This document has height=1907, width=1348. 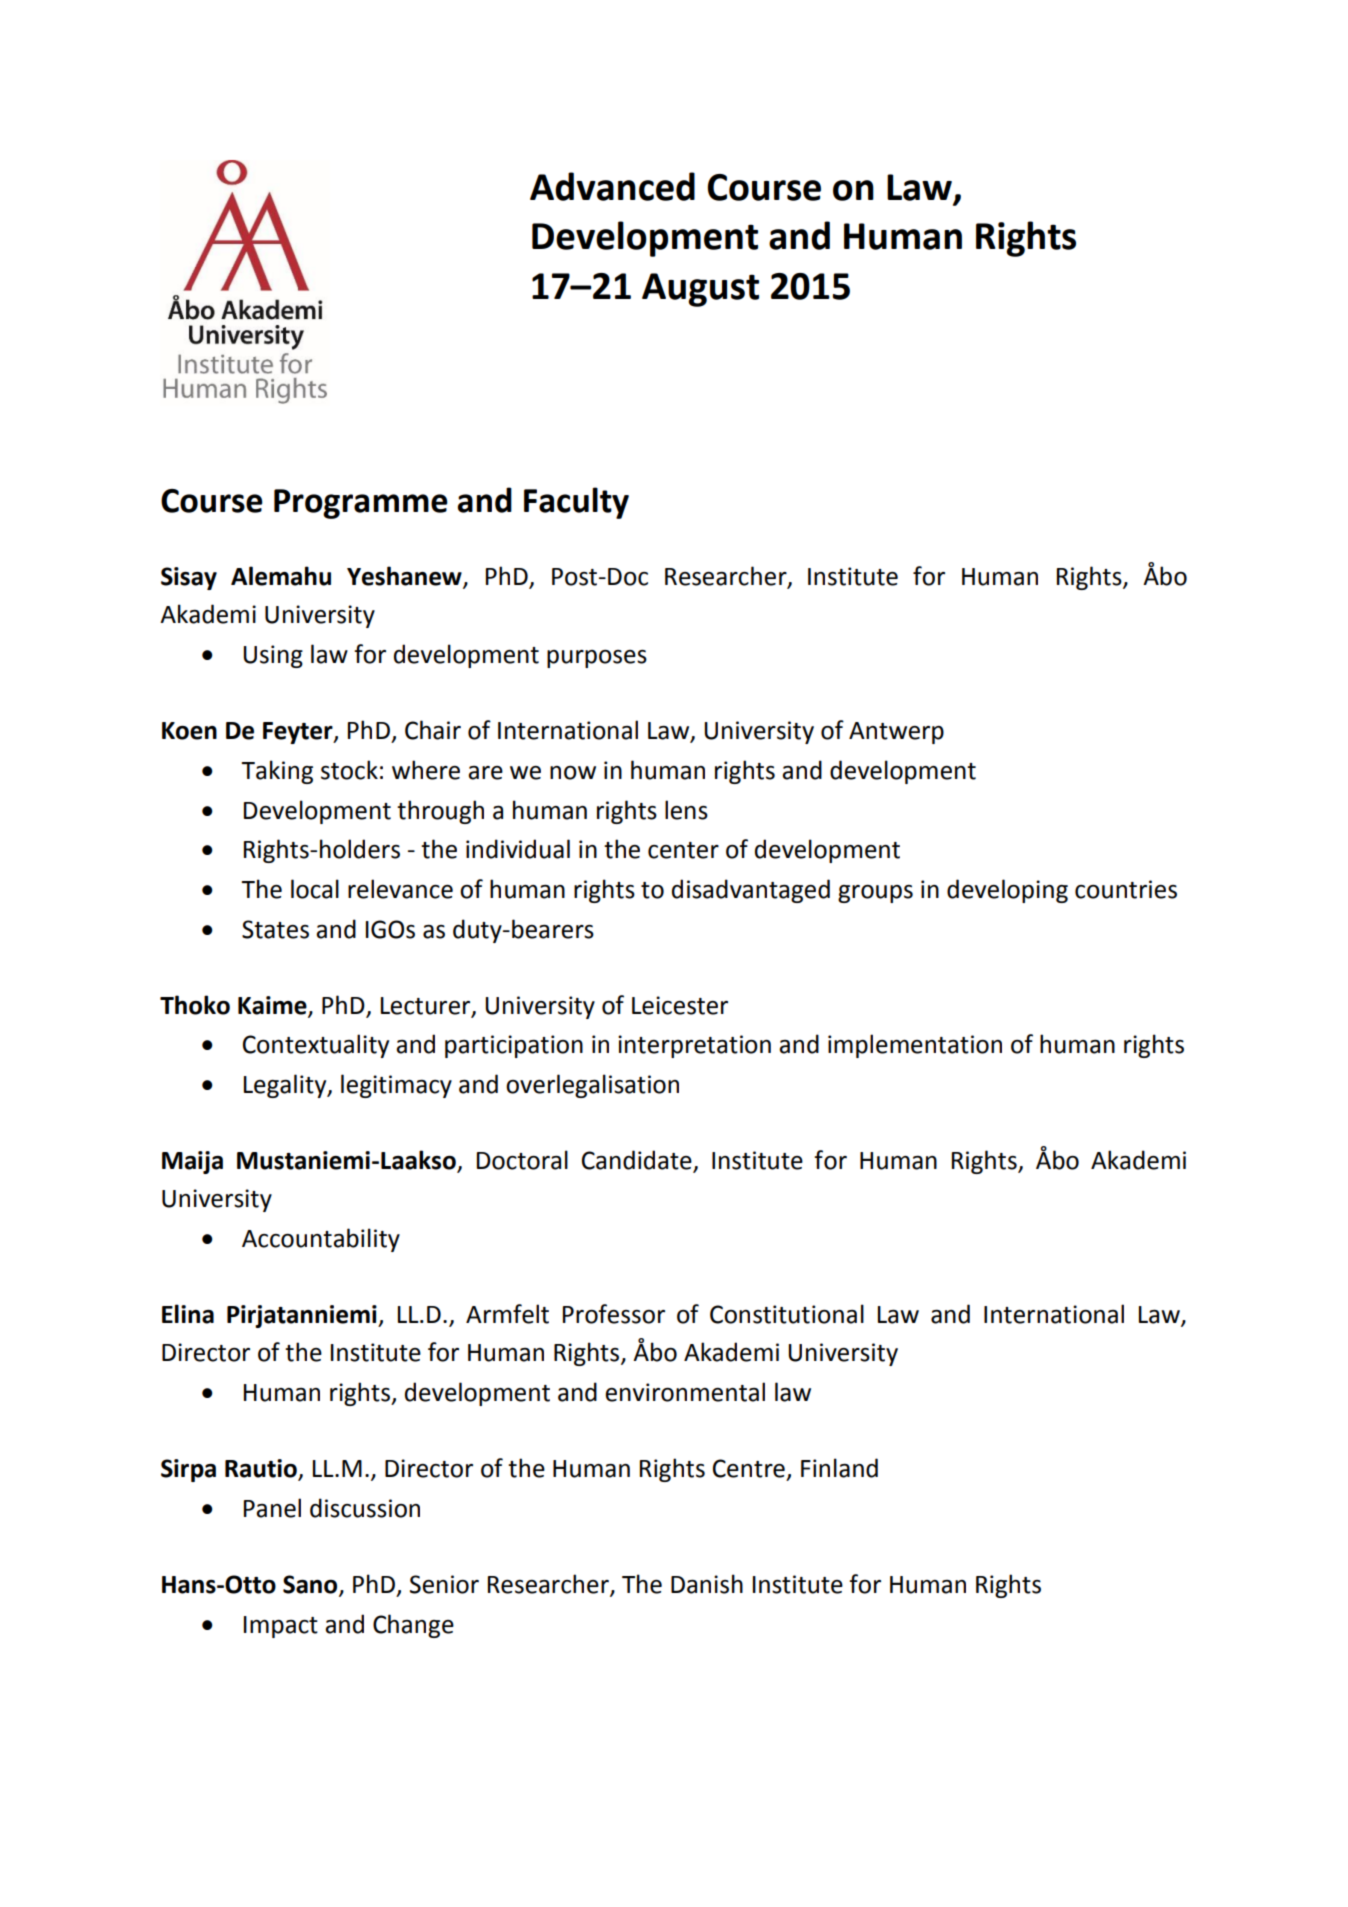 I want to click on Legality, so click(x=286, y=1086).
